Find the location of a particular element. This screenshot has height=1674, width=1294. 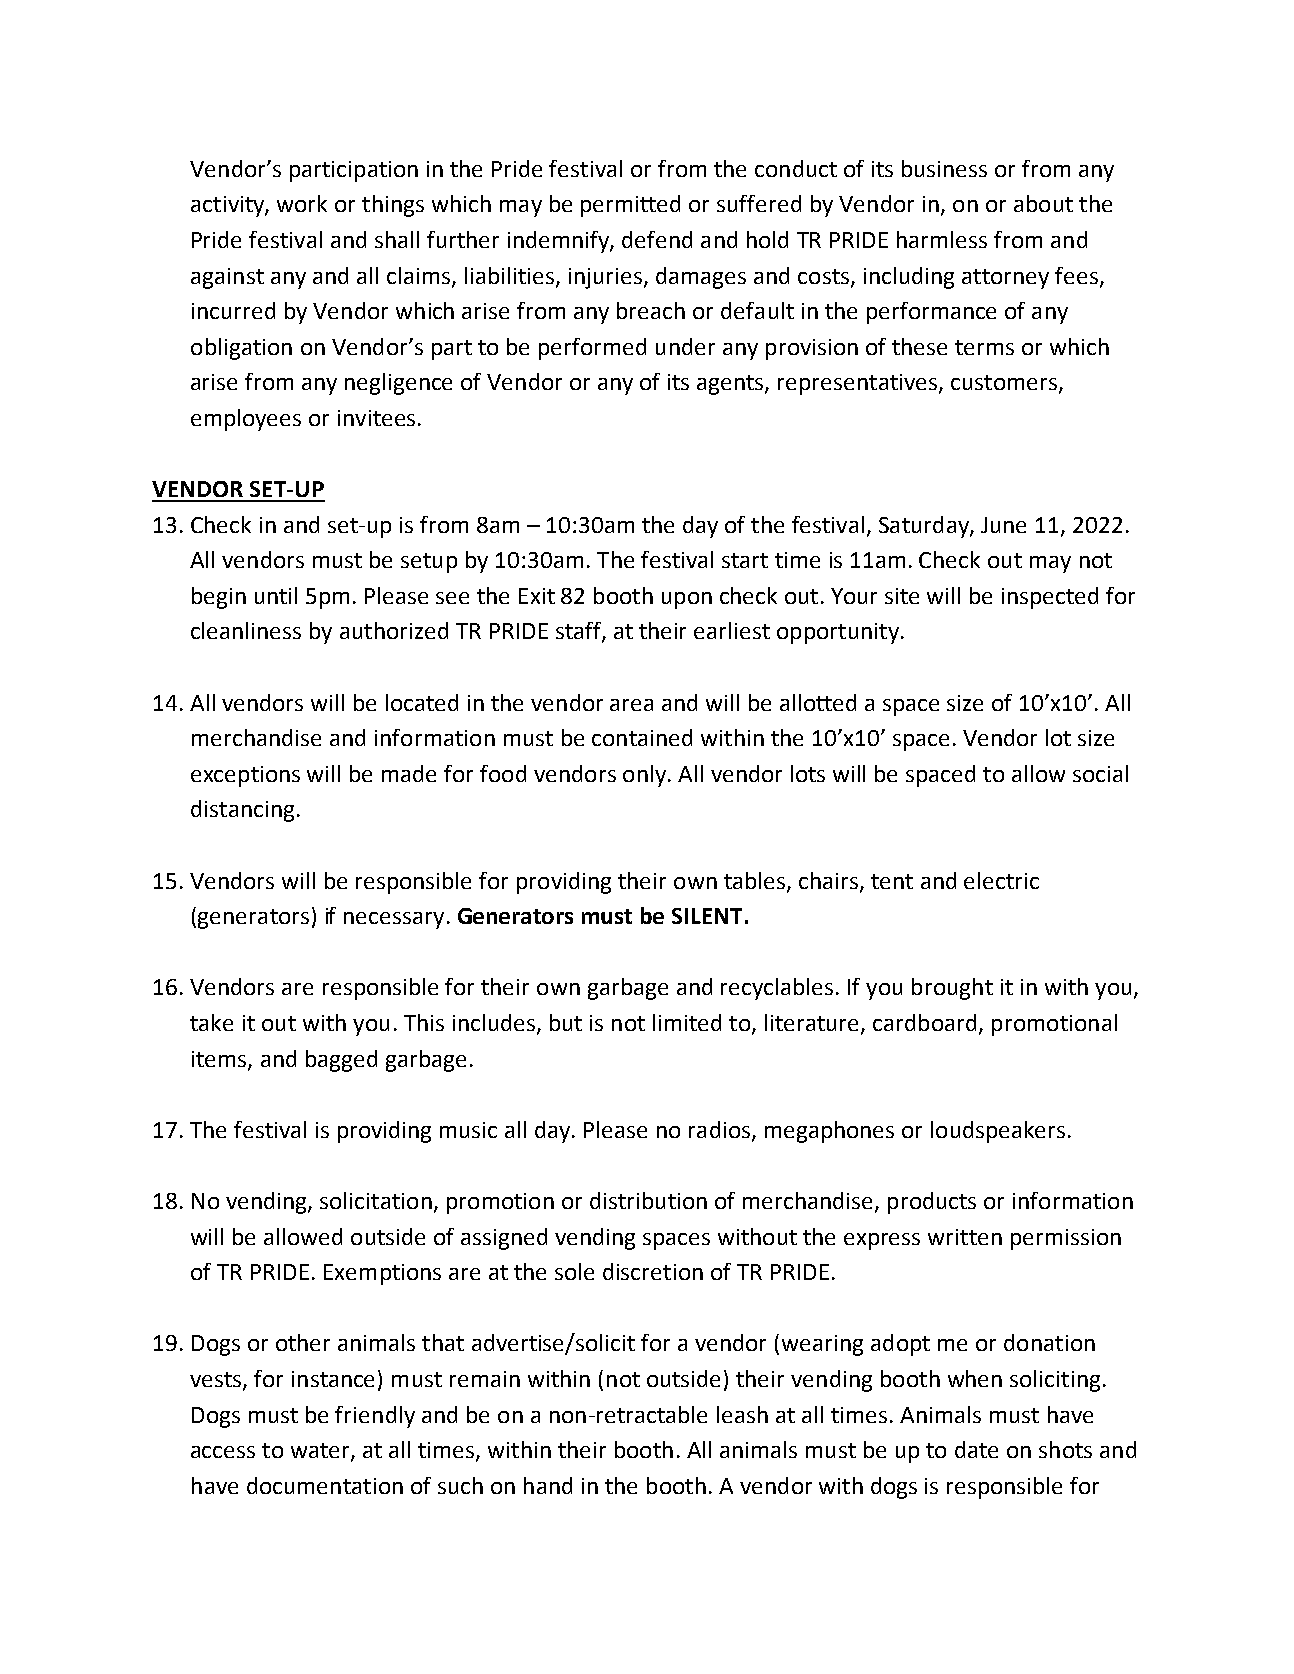

cardboard is located at coordinates (924, 1022).
